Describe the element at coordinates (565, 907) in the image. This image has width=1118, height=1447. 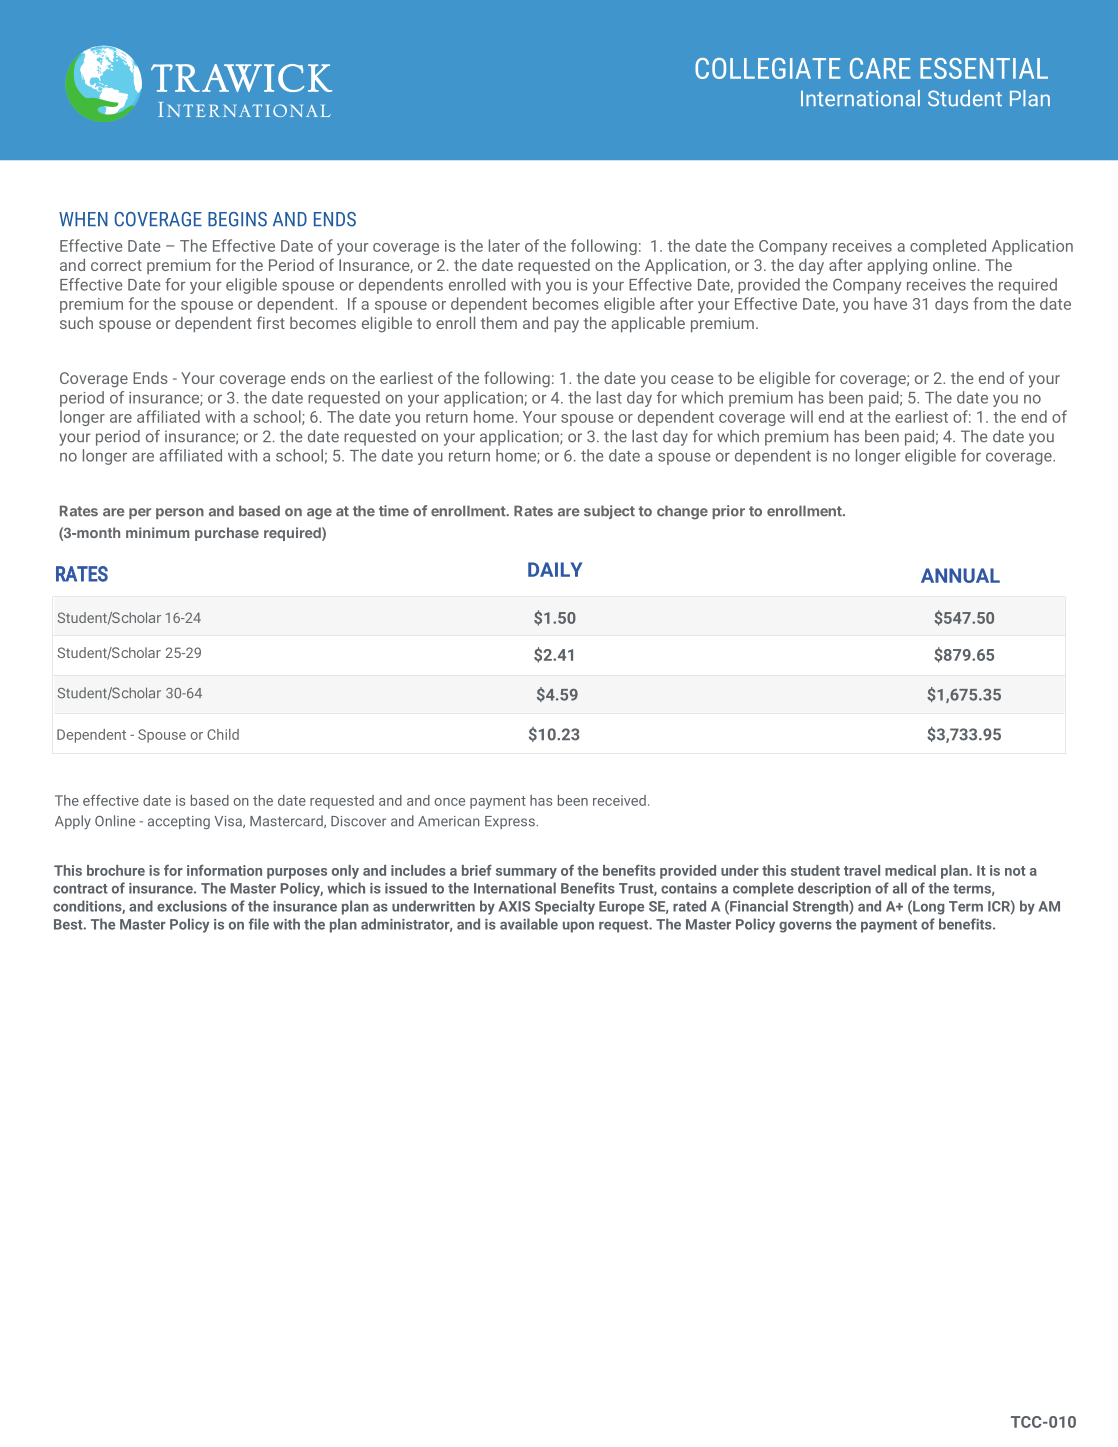
I see `Specialty` at that location.
